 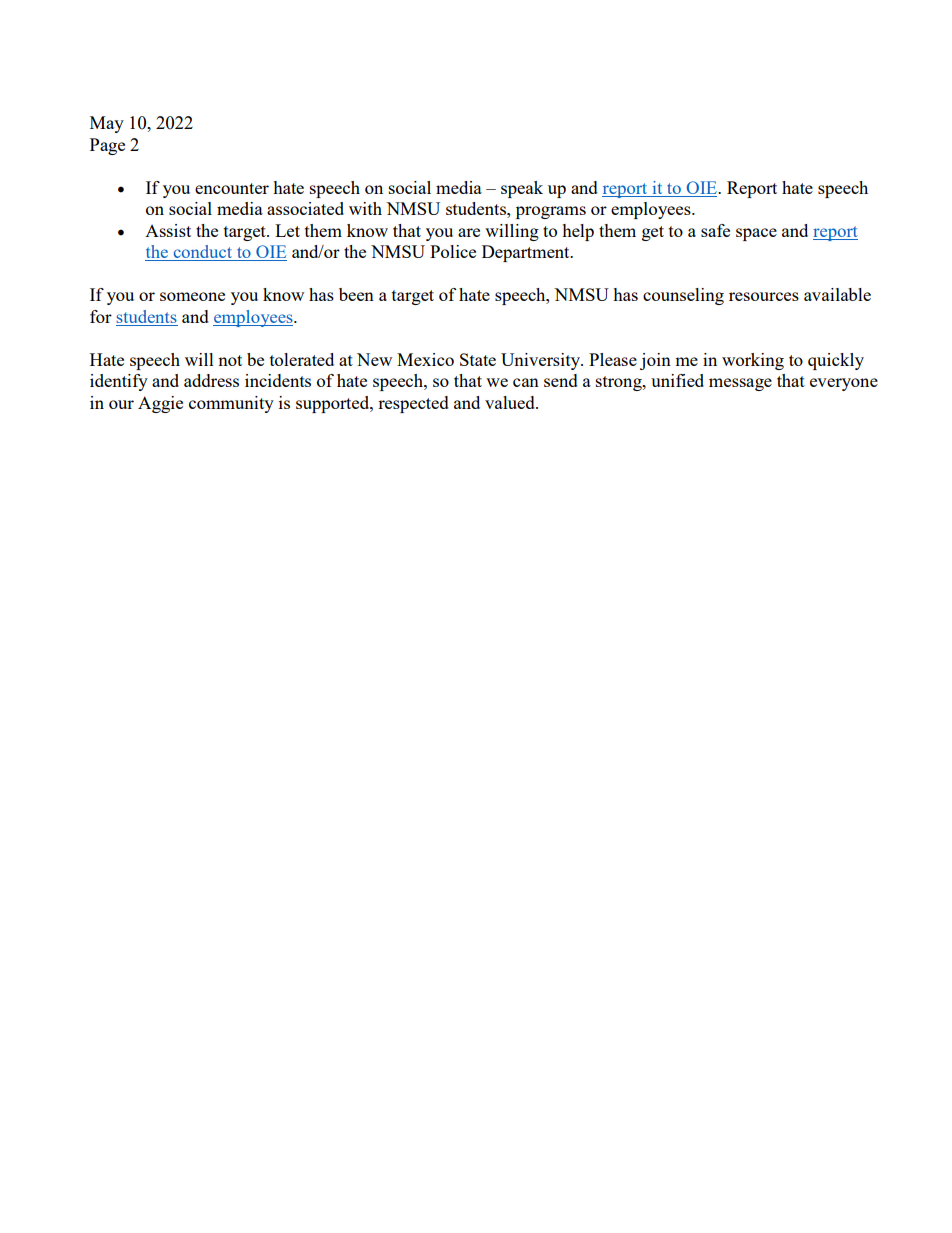 I want to click on speak, so click(x=522, y=189).
